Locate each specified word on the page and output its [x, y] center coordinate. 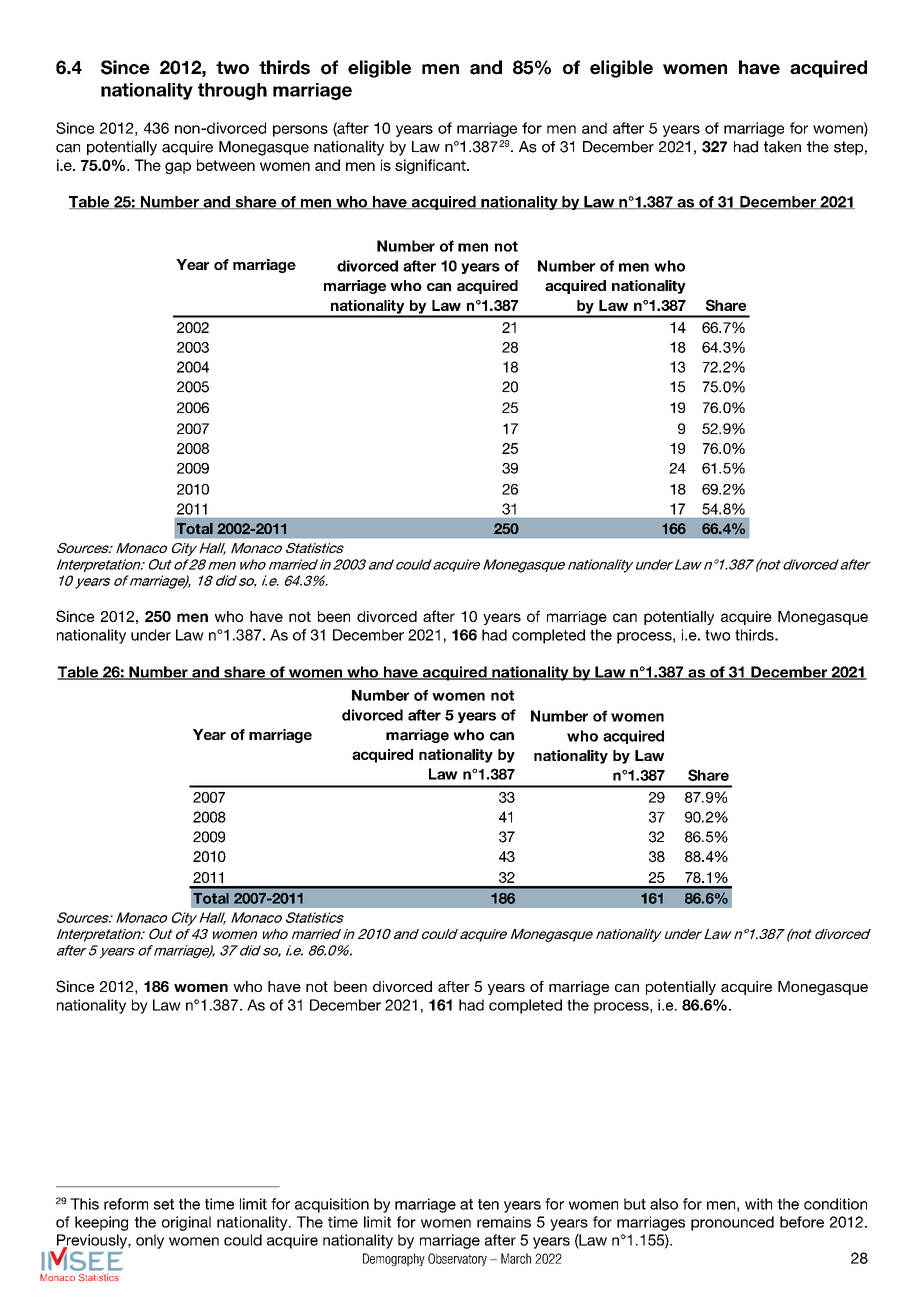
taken [782, 147]
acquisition [332, 1205]
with [758, 1204]
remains [504, 1222]
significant [431, 166]
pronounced [732, 1223]
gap [178, 168]
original [186, 1223]
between [226, 165]
